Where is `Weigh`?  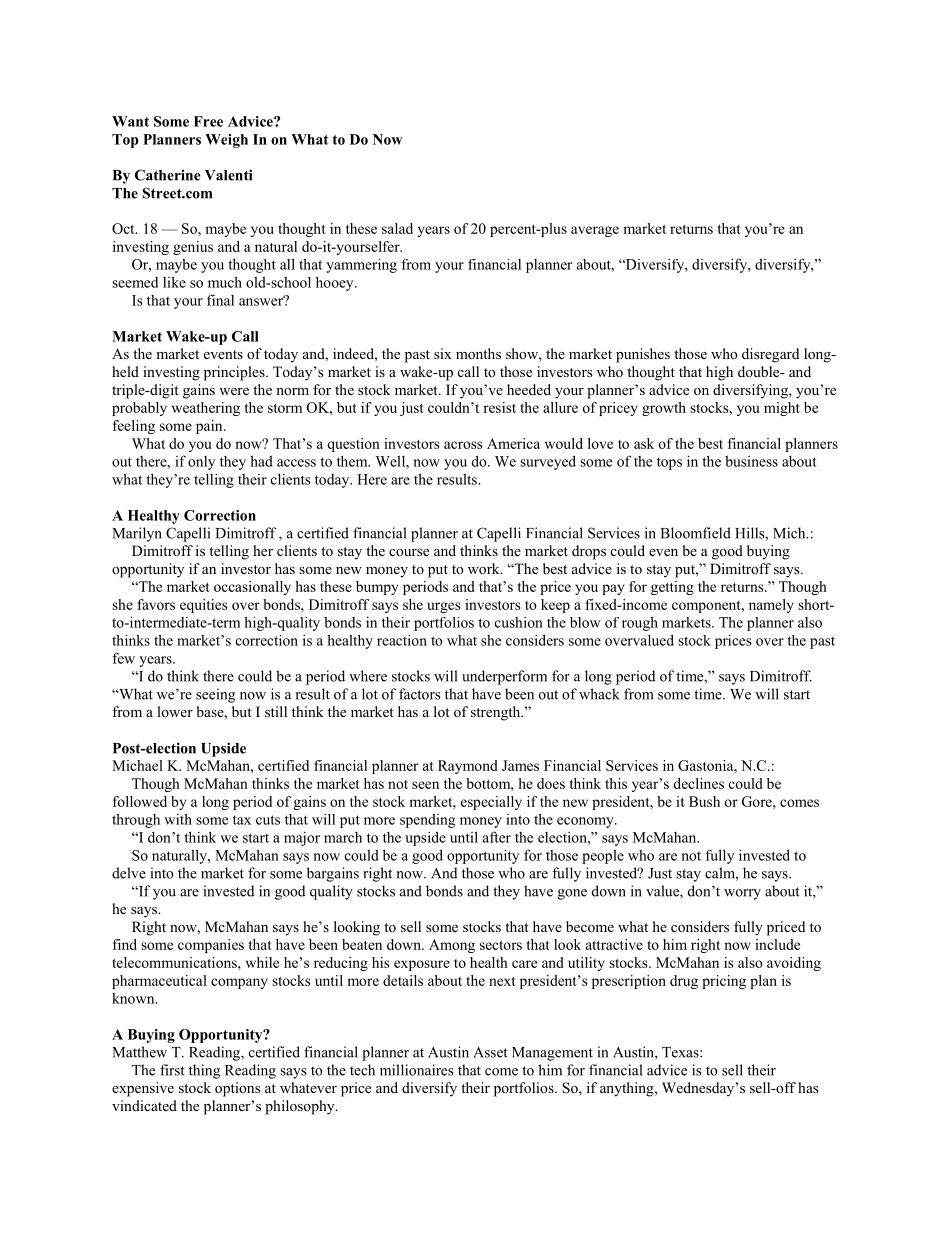 Weigh is located at coordinates (226, 141).
